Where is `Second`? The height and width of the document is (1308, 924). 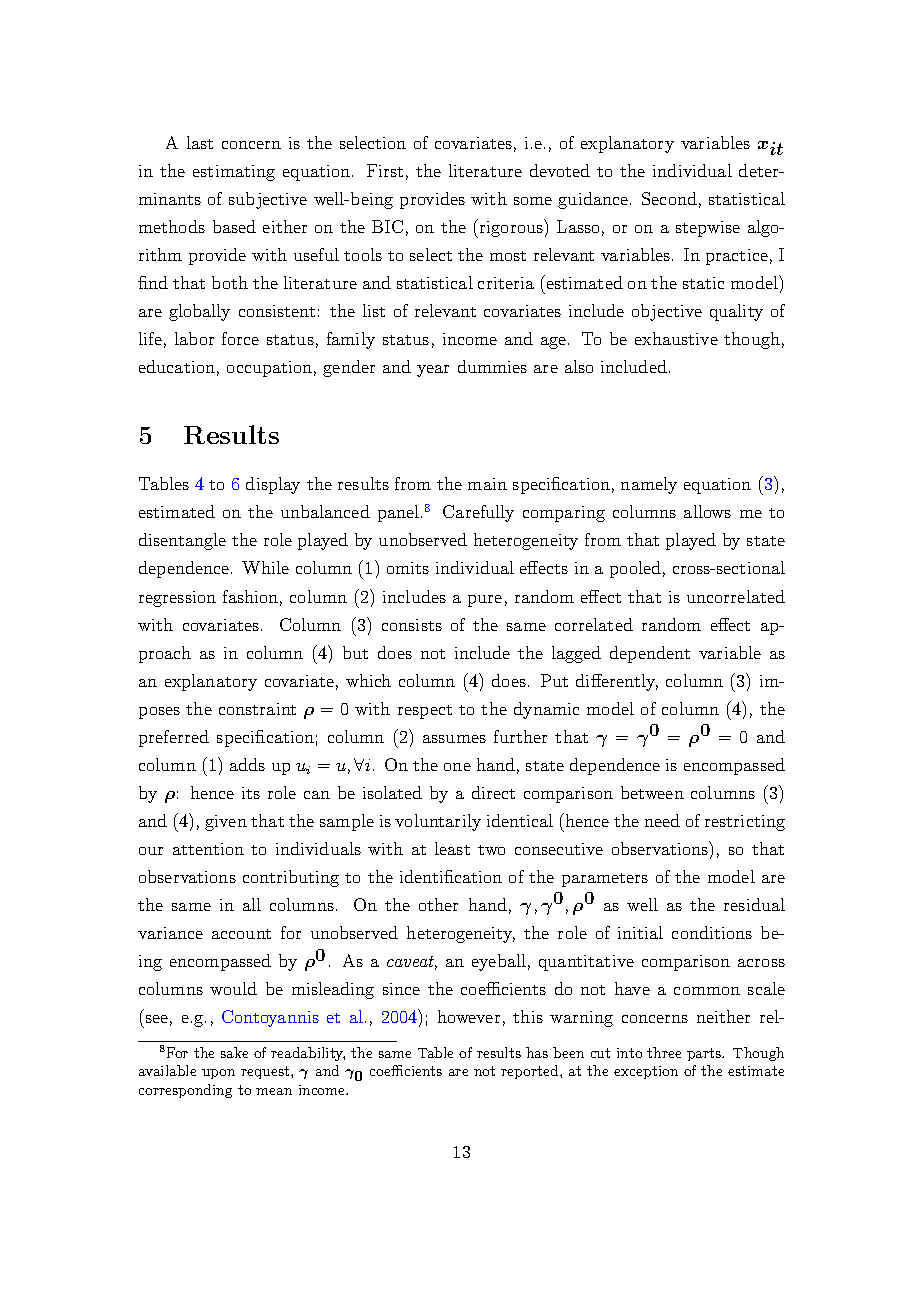
Second is located at coordinates (669, 198).
